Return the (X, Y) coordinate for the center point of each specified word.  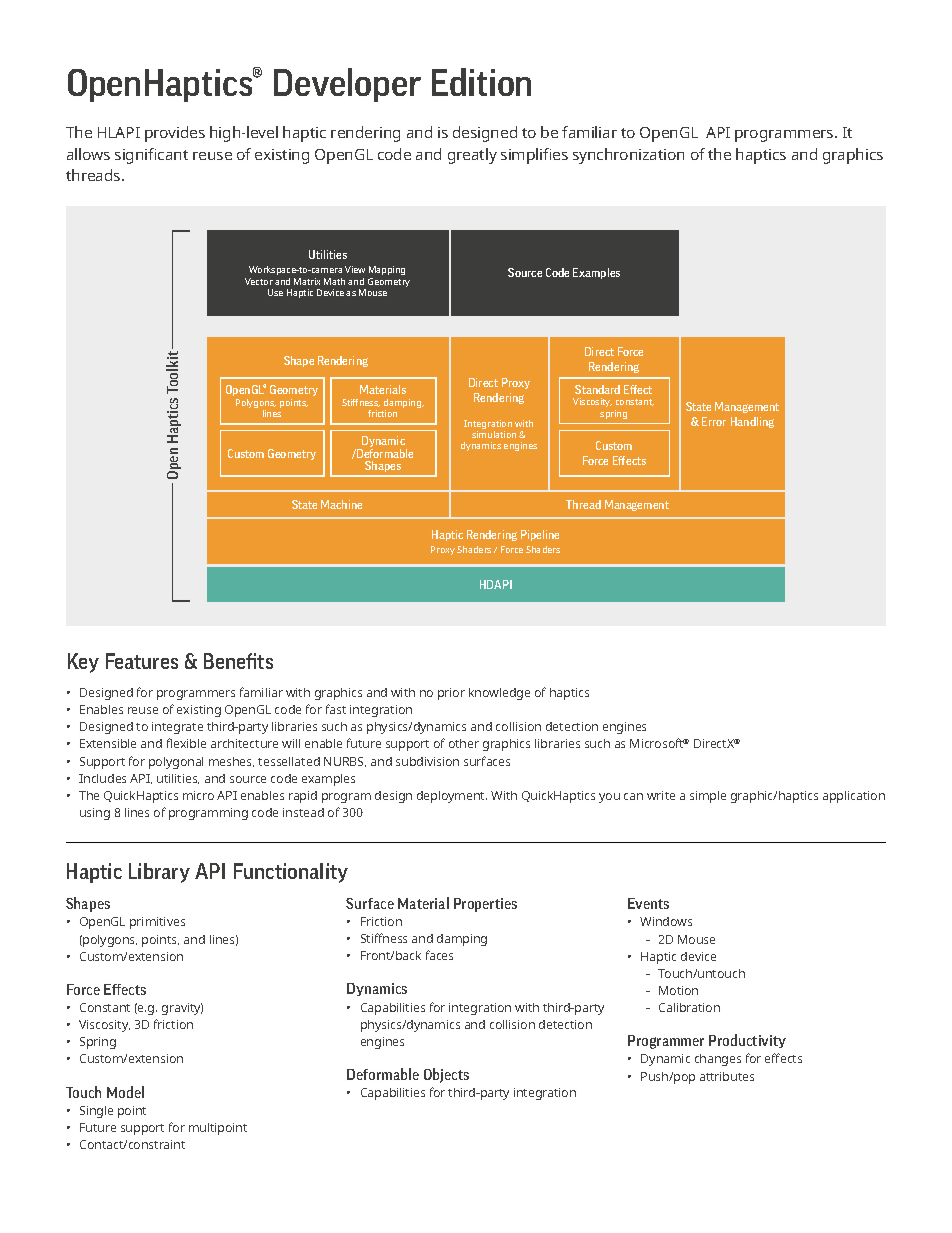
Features (142, 661)
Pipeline (540, 535)
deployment (452, 797)
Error (714, 421)
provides (175, 134)
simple (708, 797)
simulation (494, 434)
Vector (259, 281)
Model (125, 1092)
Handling (752, 422)
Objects (446, 1075)
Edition (481, 82)
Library (159, 873)
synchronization (628, 156)
